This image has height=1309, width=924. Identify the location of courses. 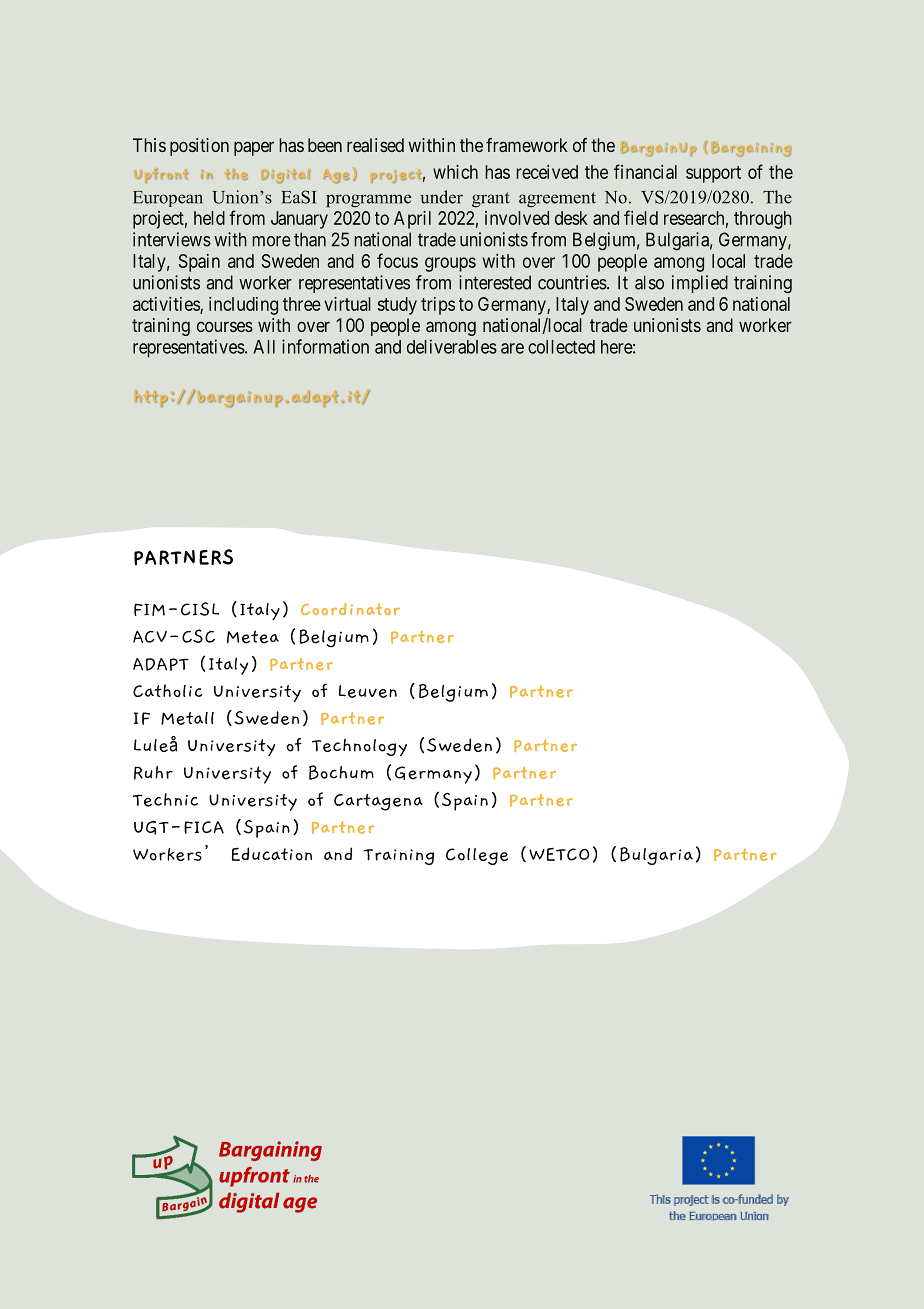
(225, 326).
